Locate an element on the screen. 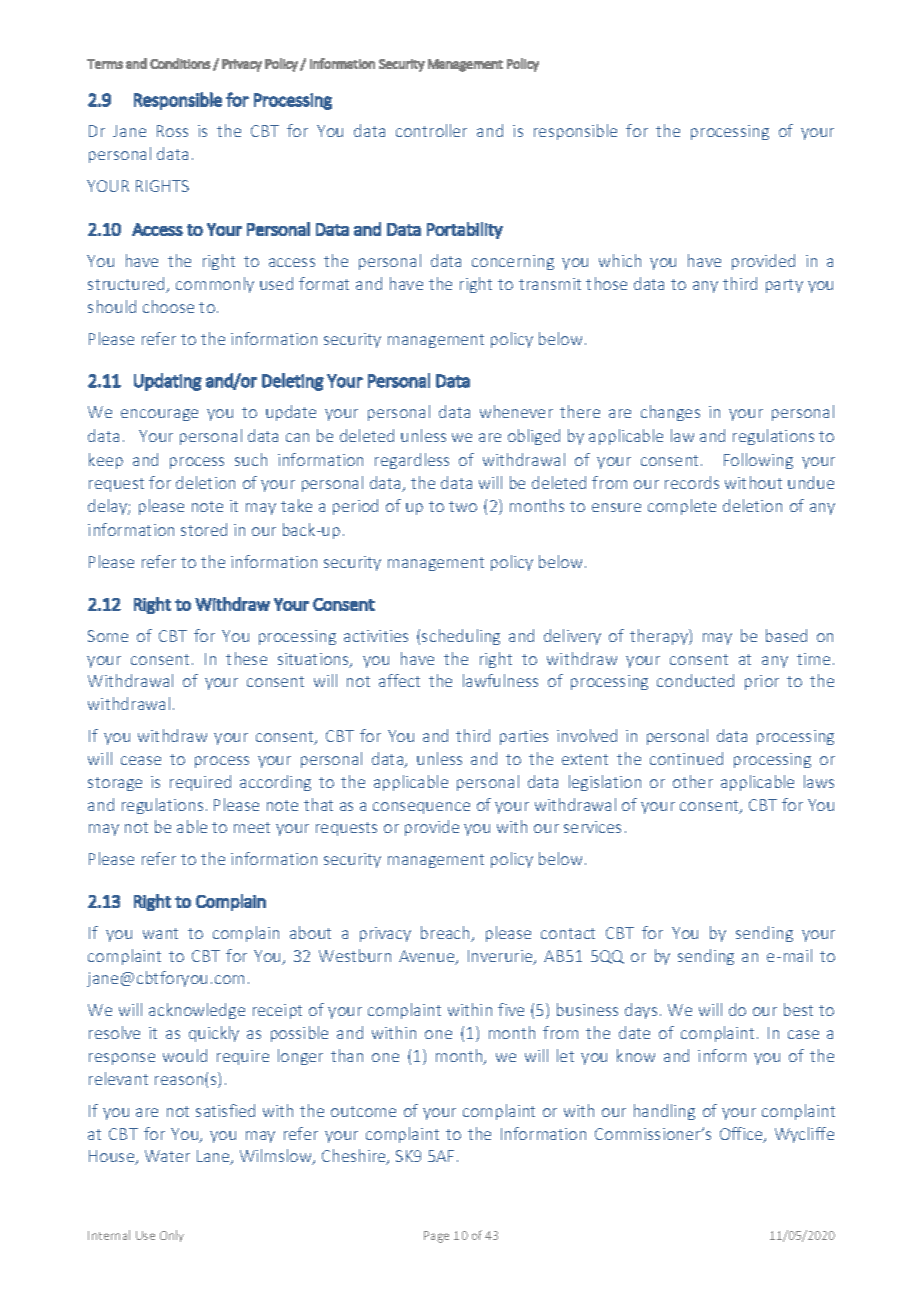 Image resolution: width=924 pixels, height=1308 pixels. these is located at coordinates (246, 658).
